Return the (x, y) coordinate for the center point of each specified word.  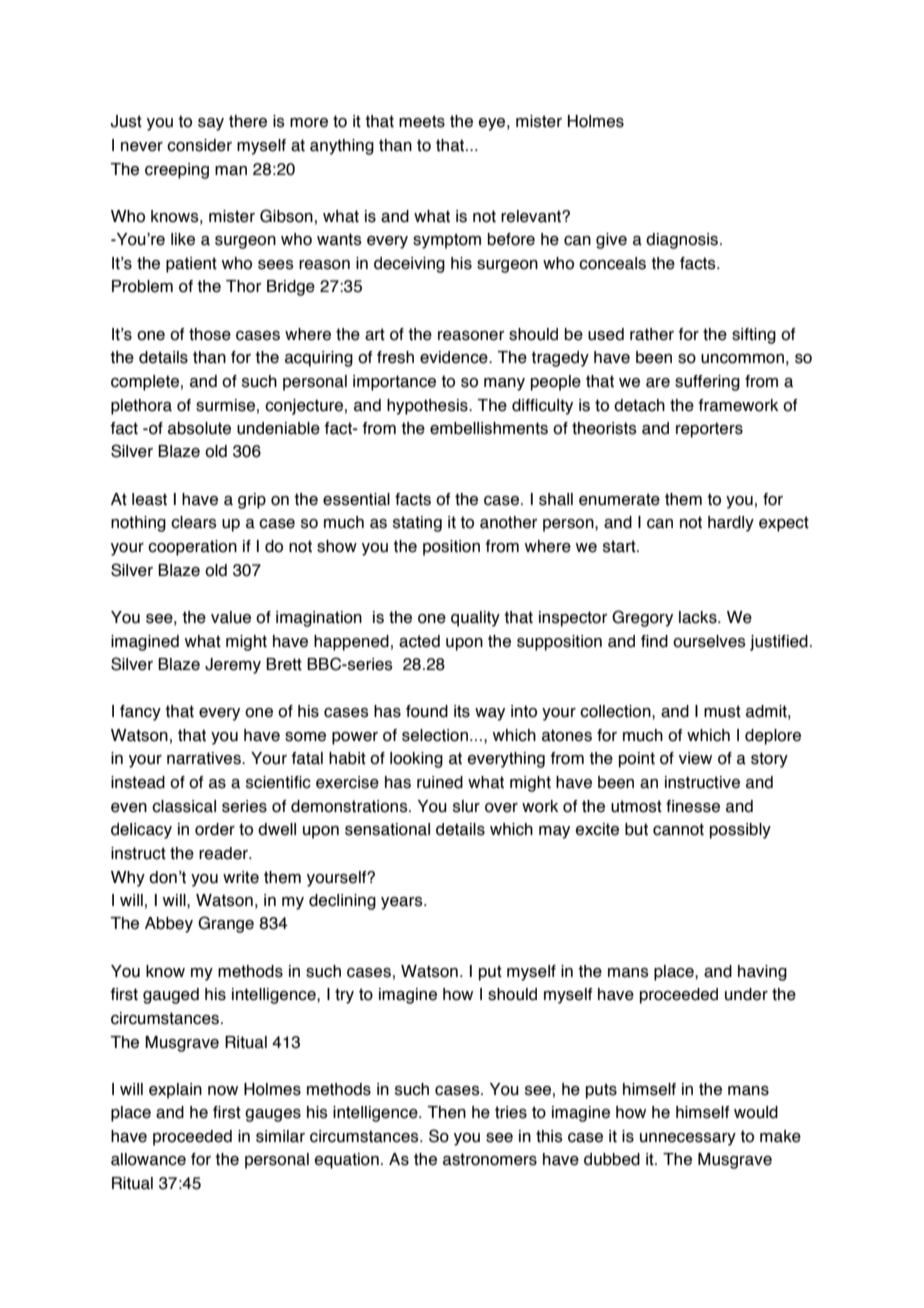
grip (252, 501)
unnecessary (688, 1139)
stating (417, 524)
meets (422, 121)
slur (466, 806)
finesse (693, 806)
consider (199, 145)
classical (184, 806)
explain (175, 1091)
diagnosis (682, 241)
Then (446, 1112)
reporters (709, 430)
